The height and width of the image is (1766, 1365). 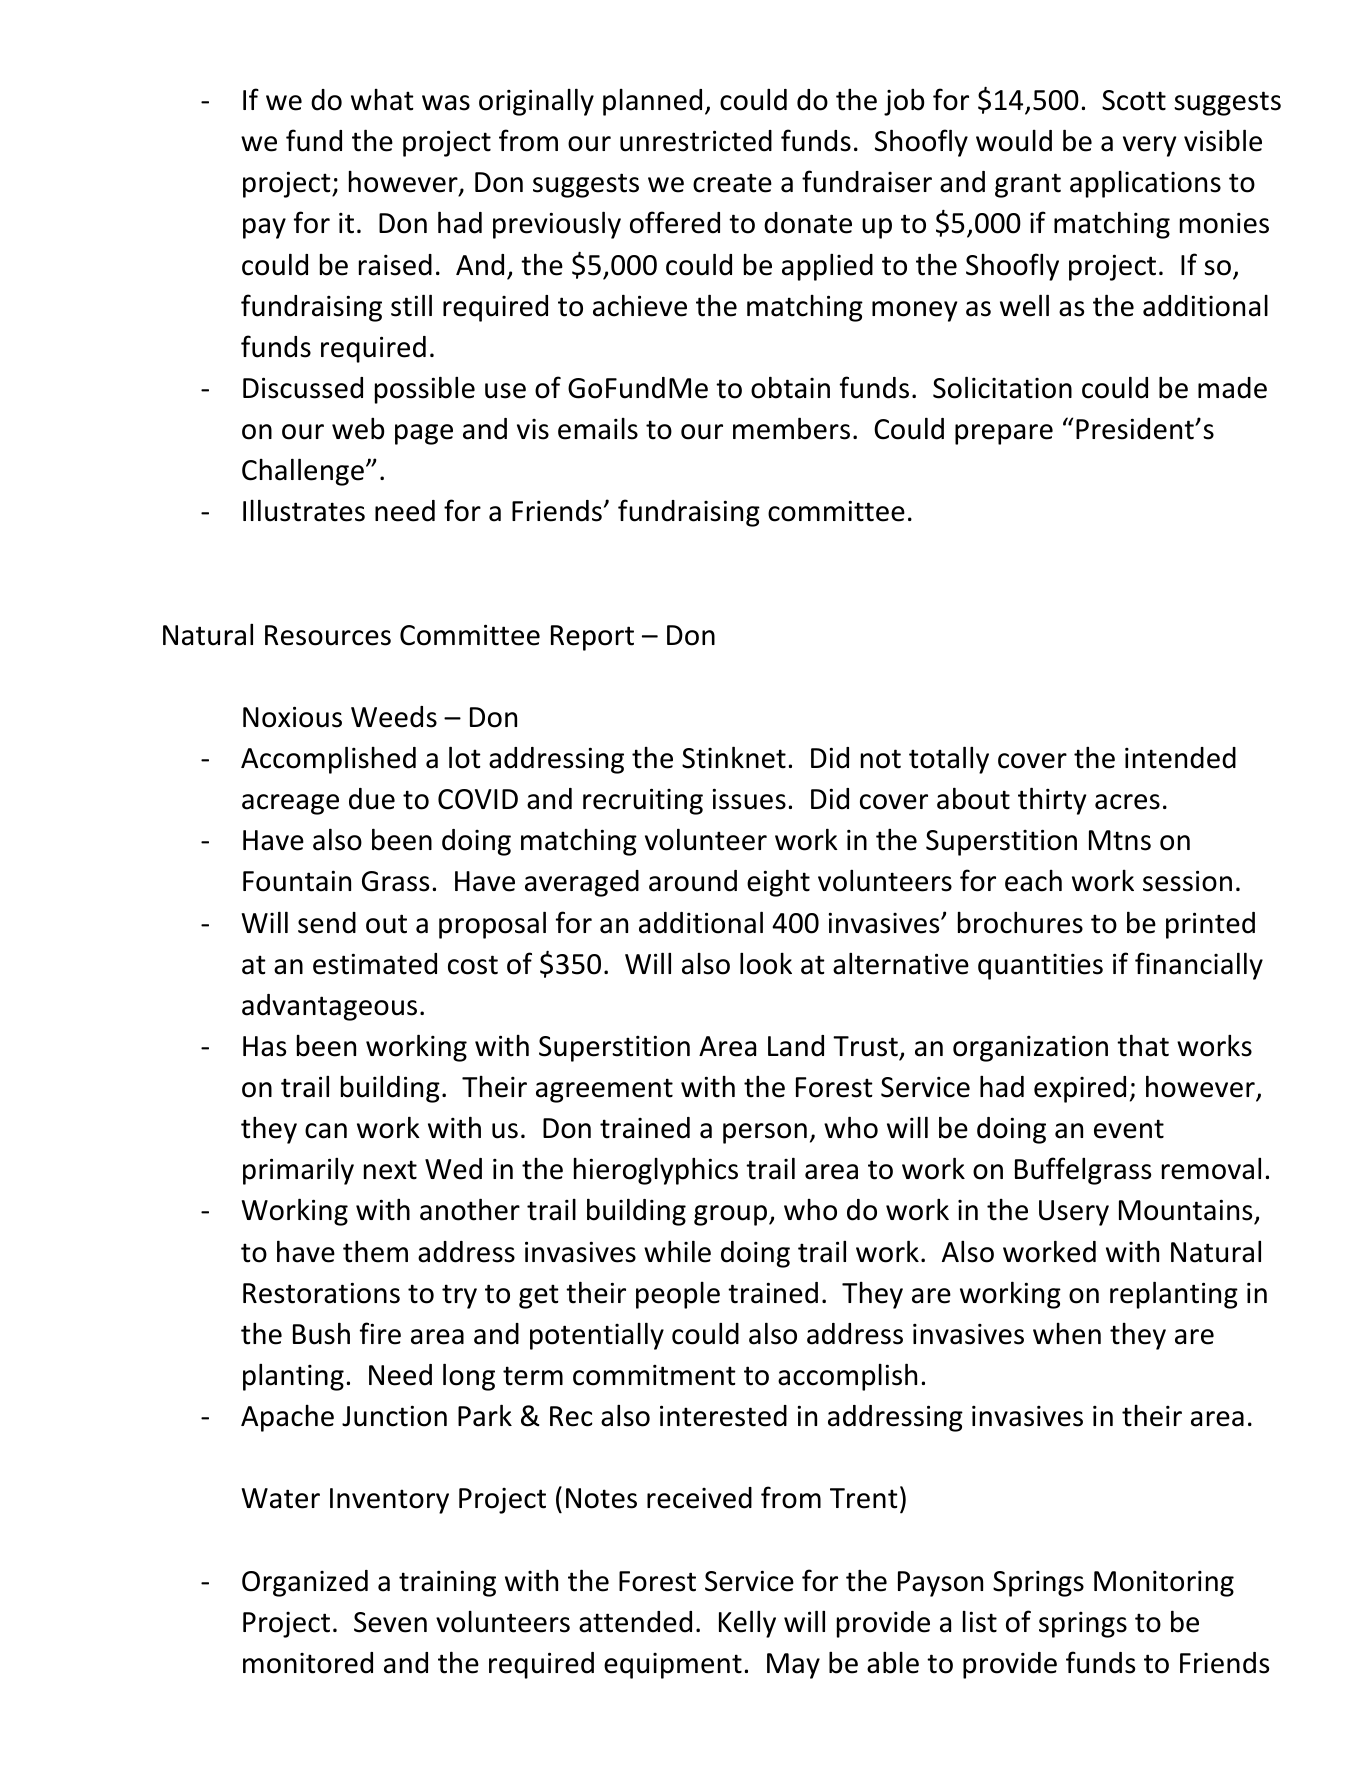 What do you see at coordinates (1120, 840) in the image?
I see `Mtns` at bounding box center [1120, 840].
